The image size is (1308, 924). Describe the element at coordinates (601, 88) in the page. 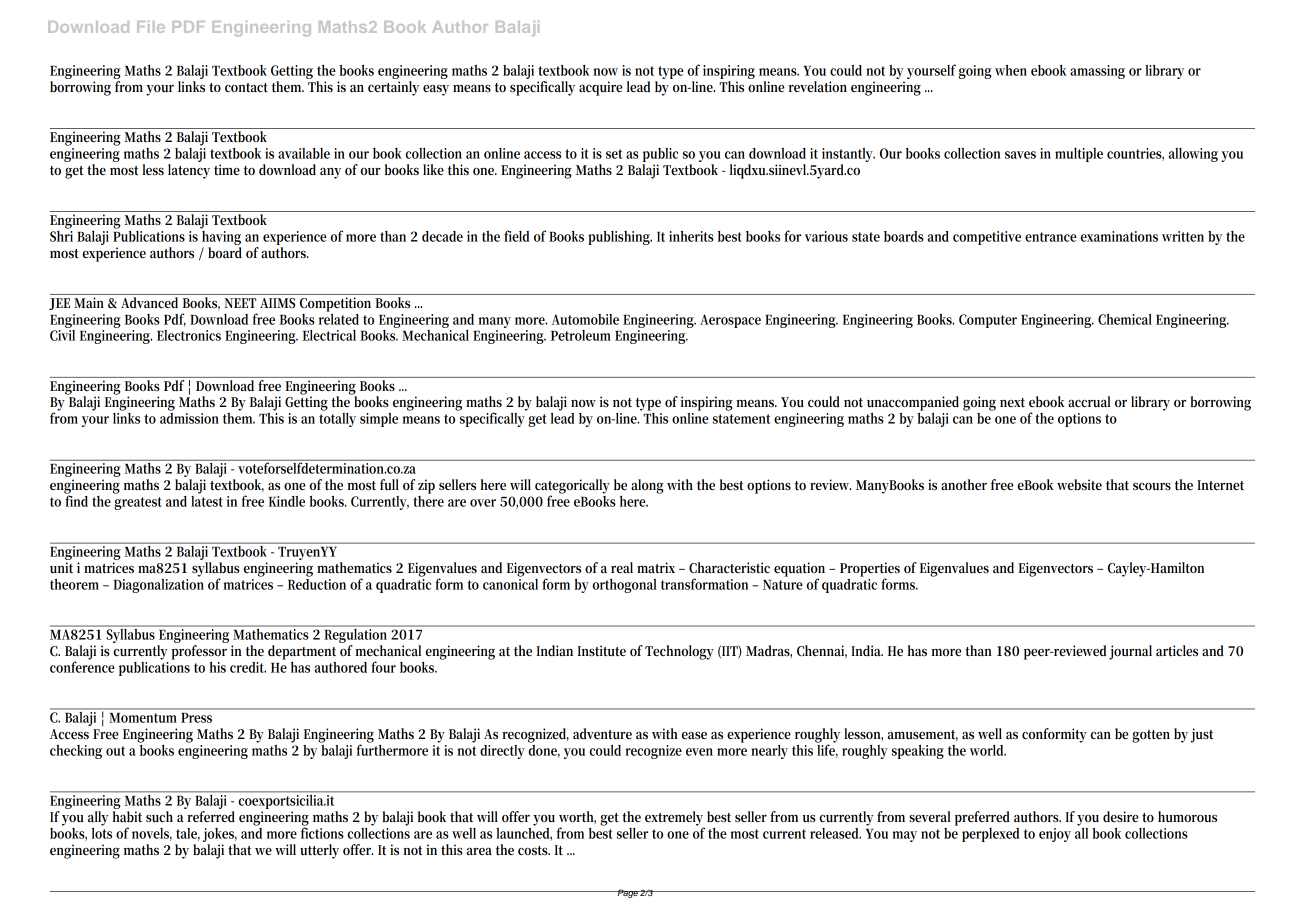

I see `acquire` at that location.
